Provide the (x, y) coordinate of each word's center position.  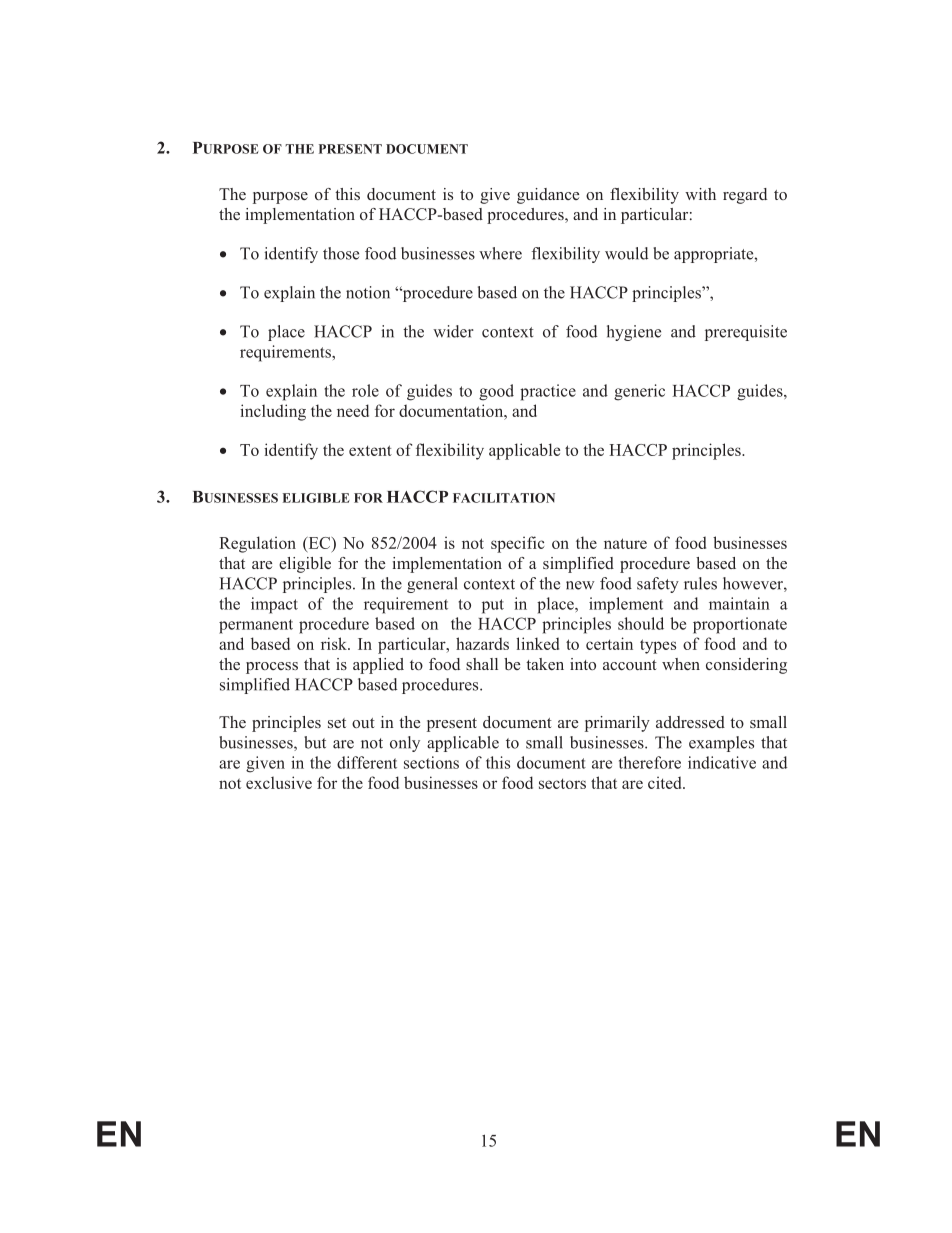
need (353, 410)
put (493, 606)
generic (639, 392)
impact (274, 605)
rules (700, 583)
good (496, 392)
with (700, 194)
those (341, 253)
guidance (548, 196)
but (315, 742)
